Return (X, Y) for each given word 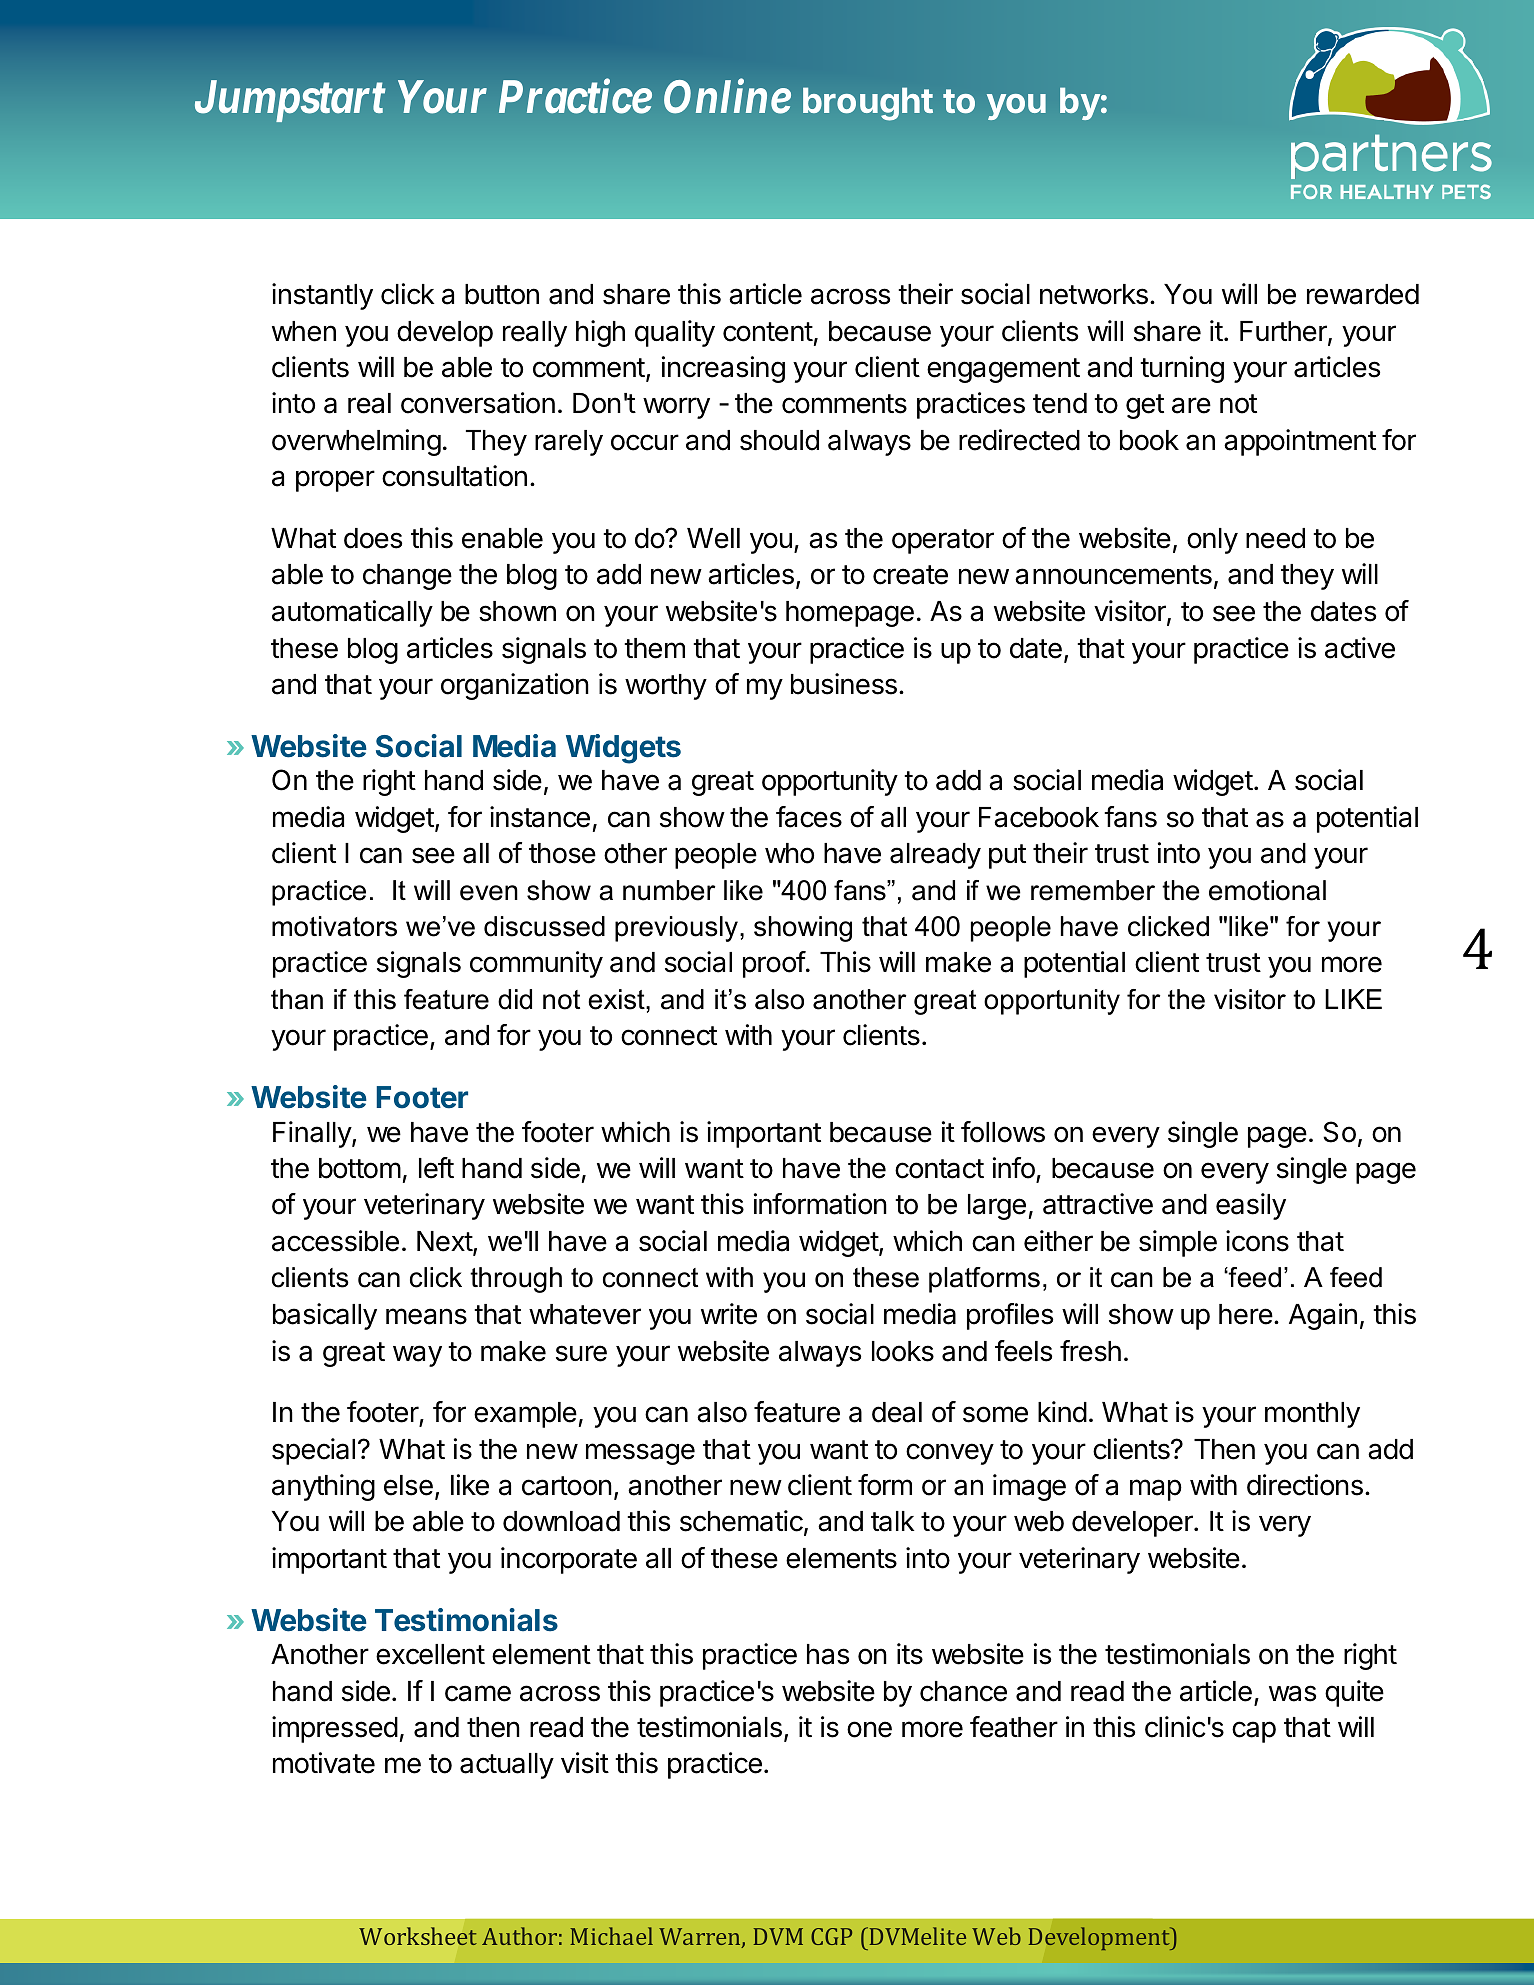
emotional (1267, 890)
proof (774, 964)
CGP (831, 1936)
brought (868, 104)
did (515, 999)
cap (1254, 1732)
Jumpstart (290, 101)
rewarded (1363, 294)
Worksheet (418, 1936)
